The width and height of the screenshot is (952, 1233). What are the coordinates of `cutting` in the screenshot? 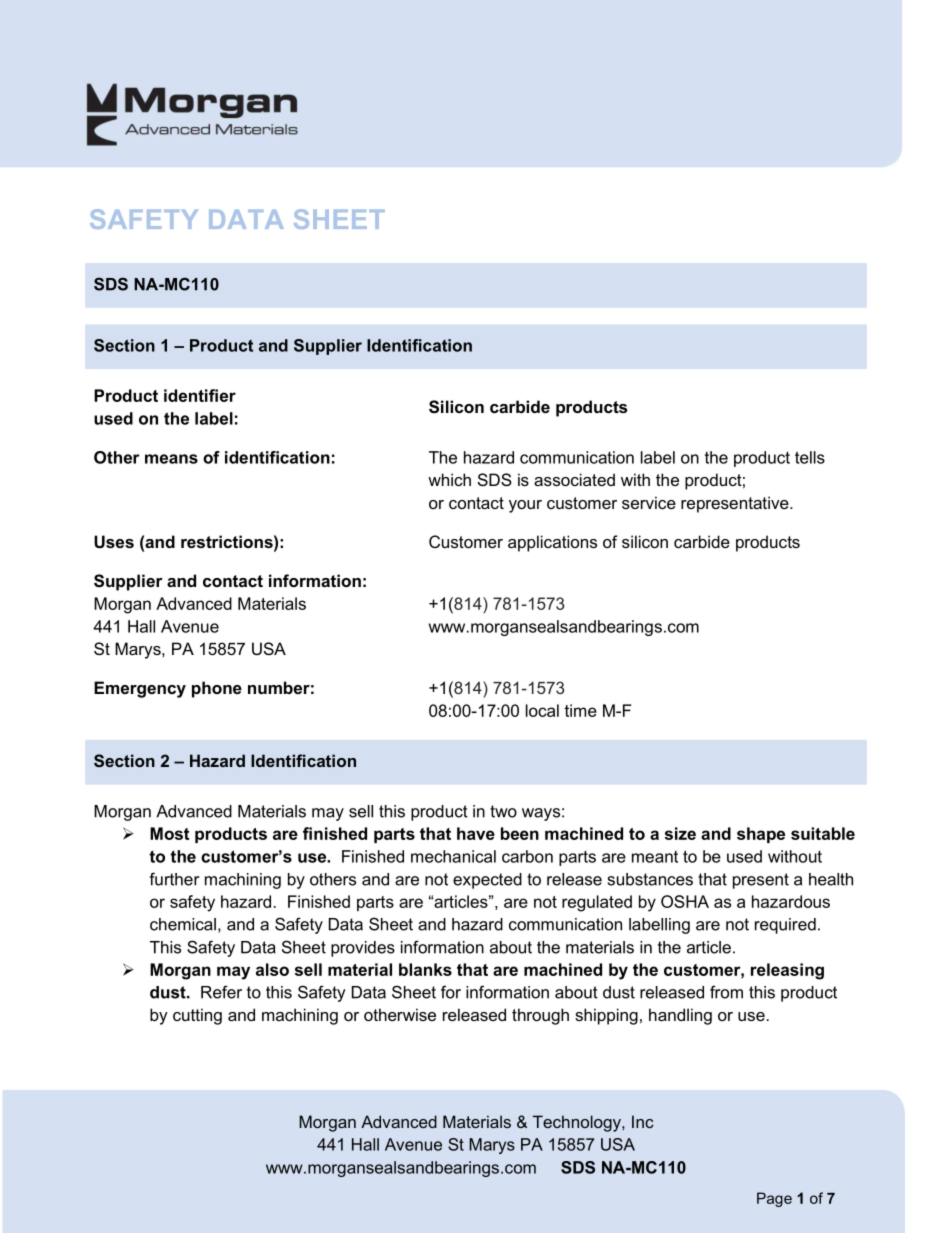 It's located at (197, 1016).
